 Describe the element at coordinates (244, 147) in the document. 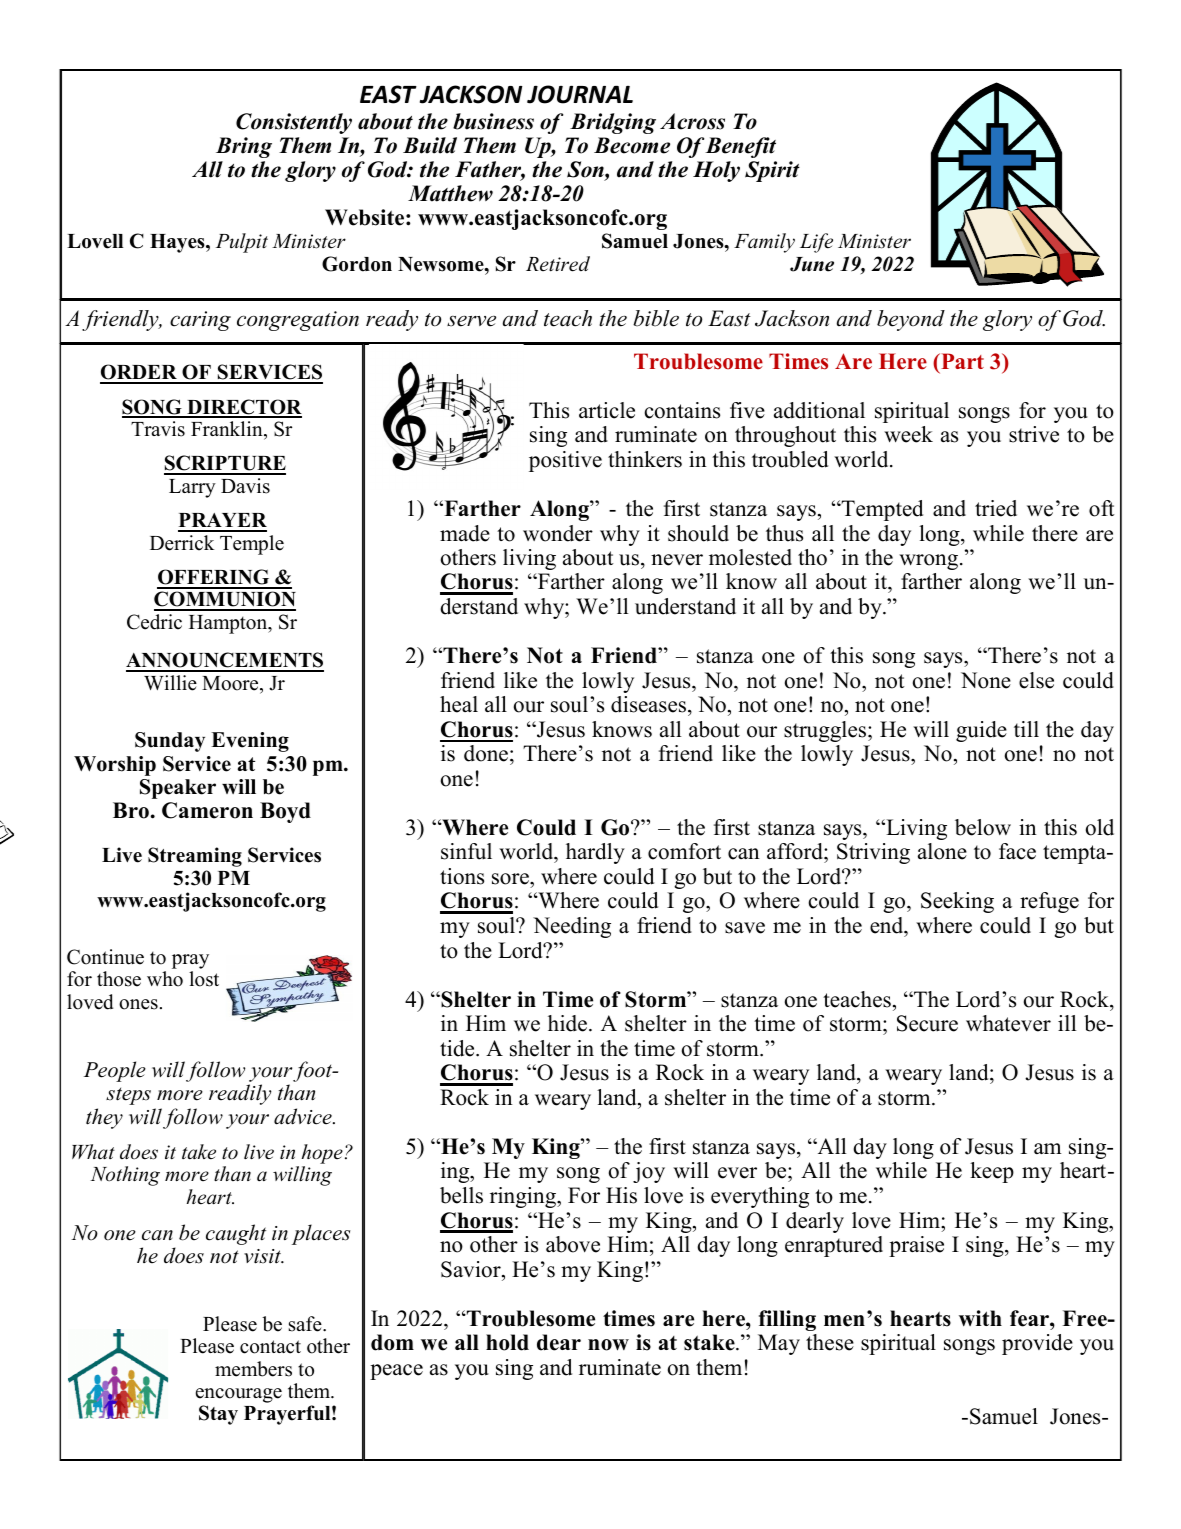

I see `Bring` at that location.
